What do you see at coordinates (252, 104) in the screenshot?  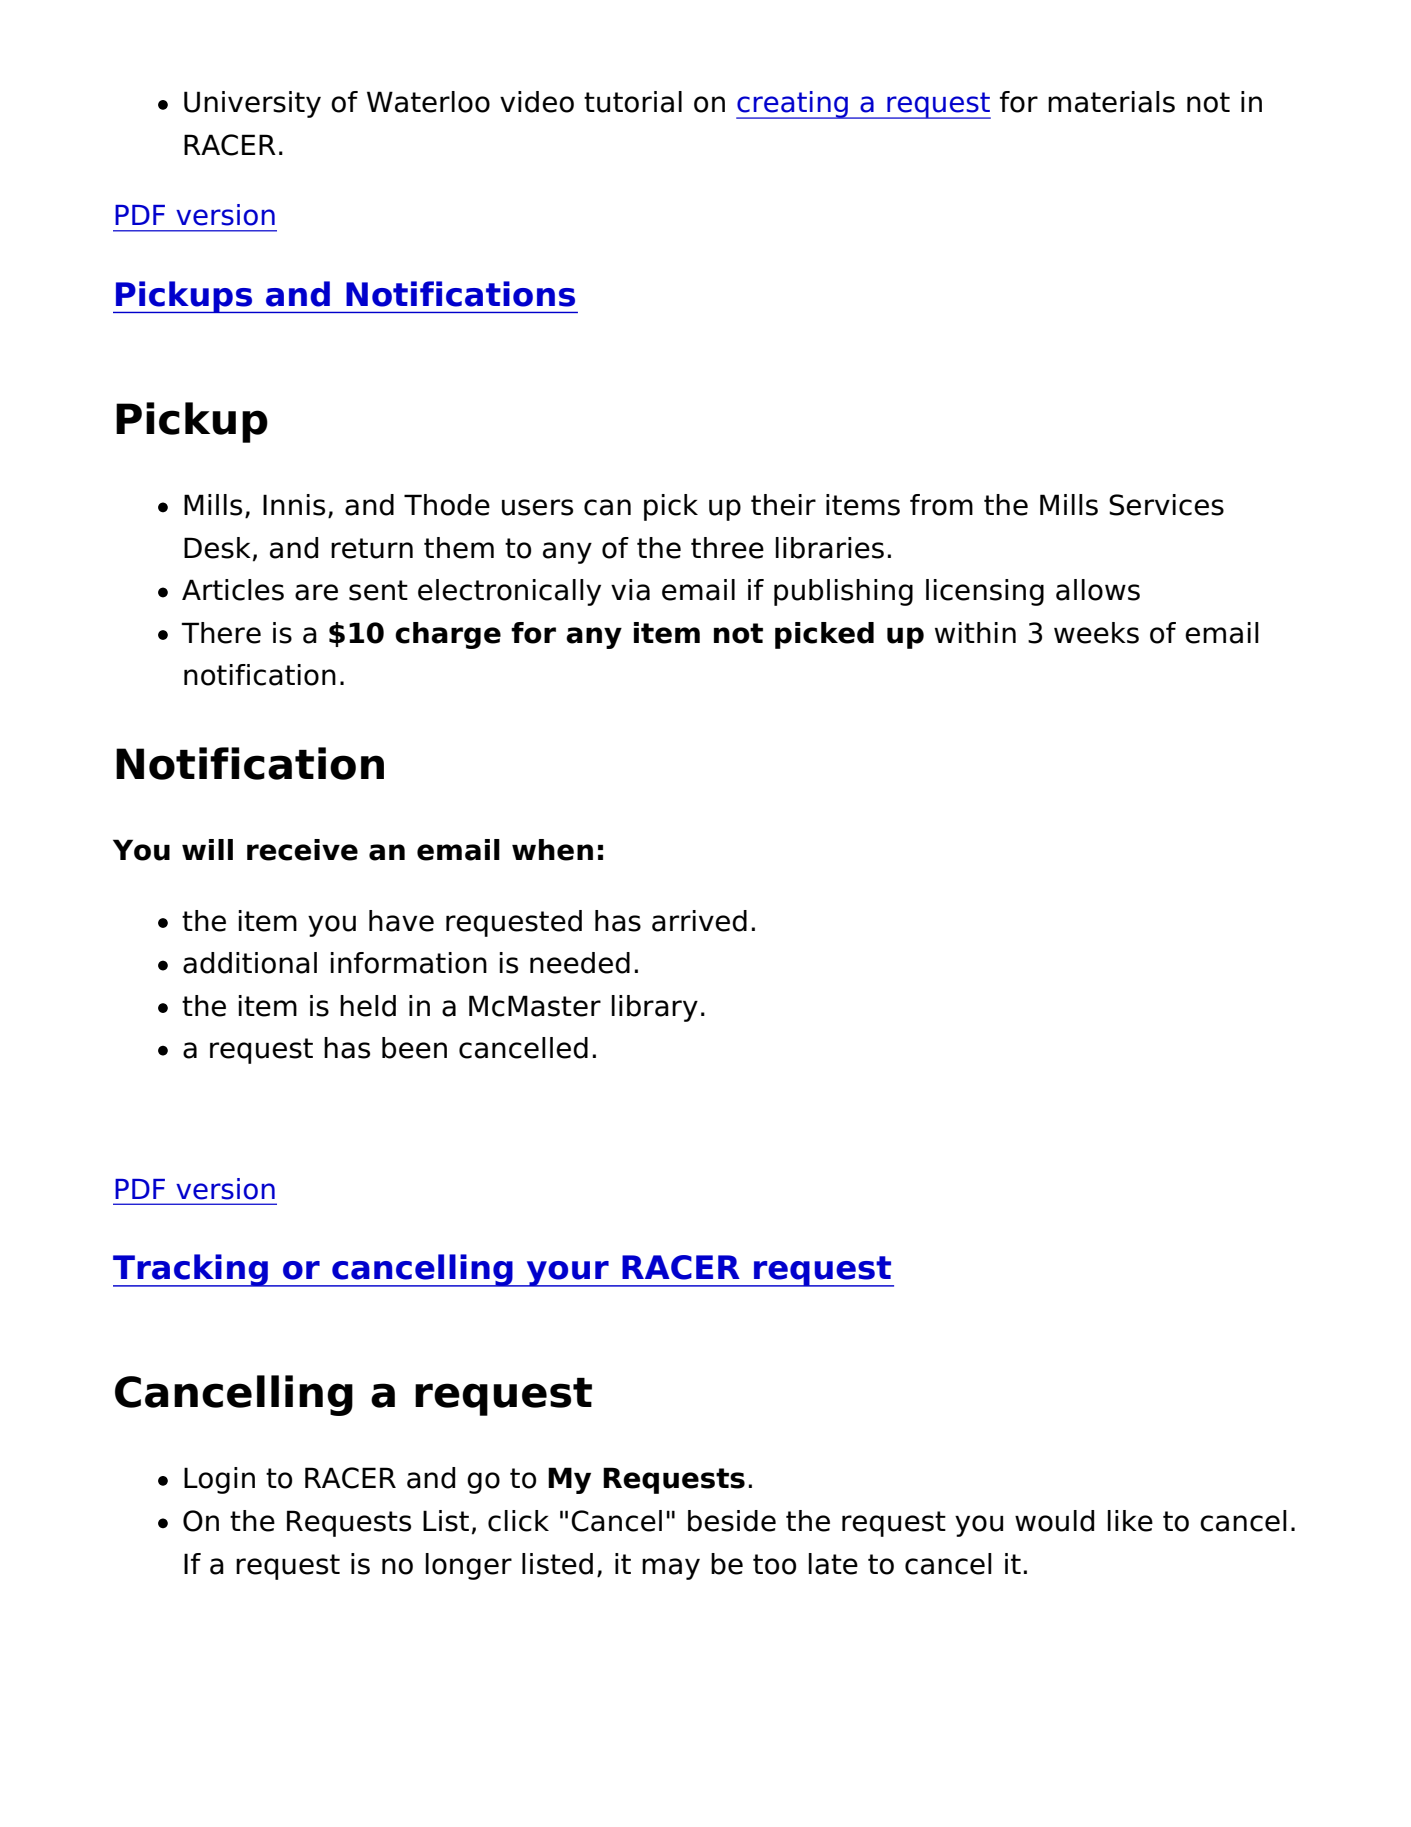 I see `University` at bounding box center [252, 104].
